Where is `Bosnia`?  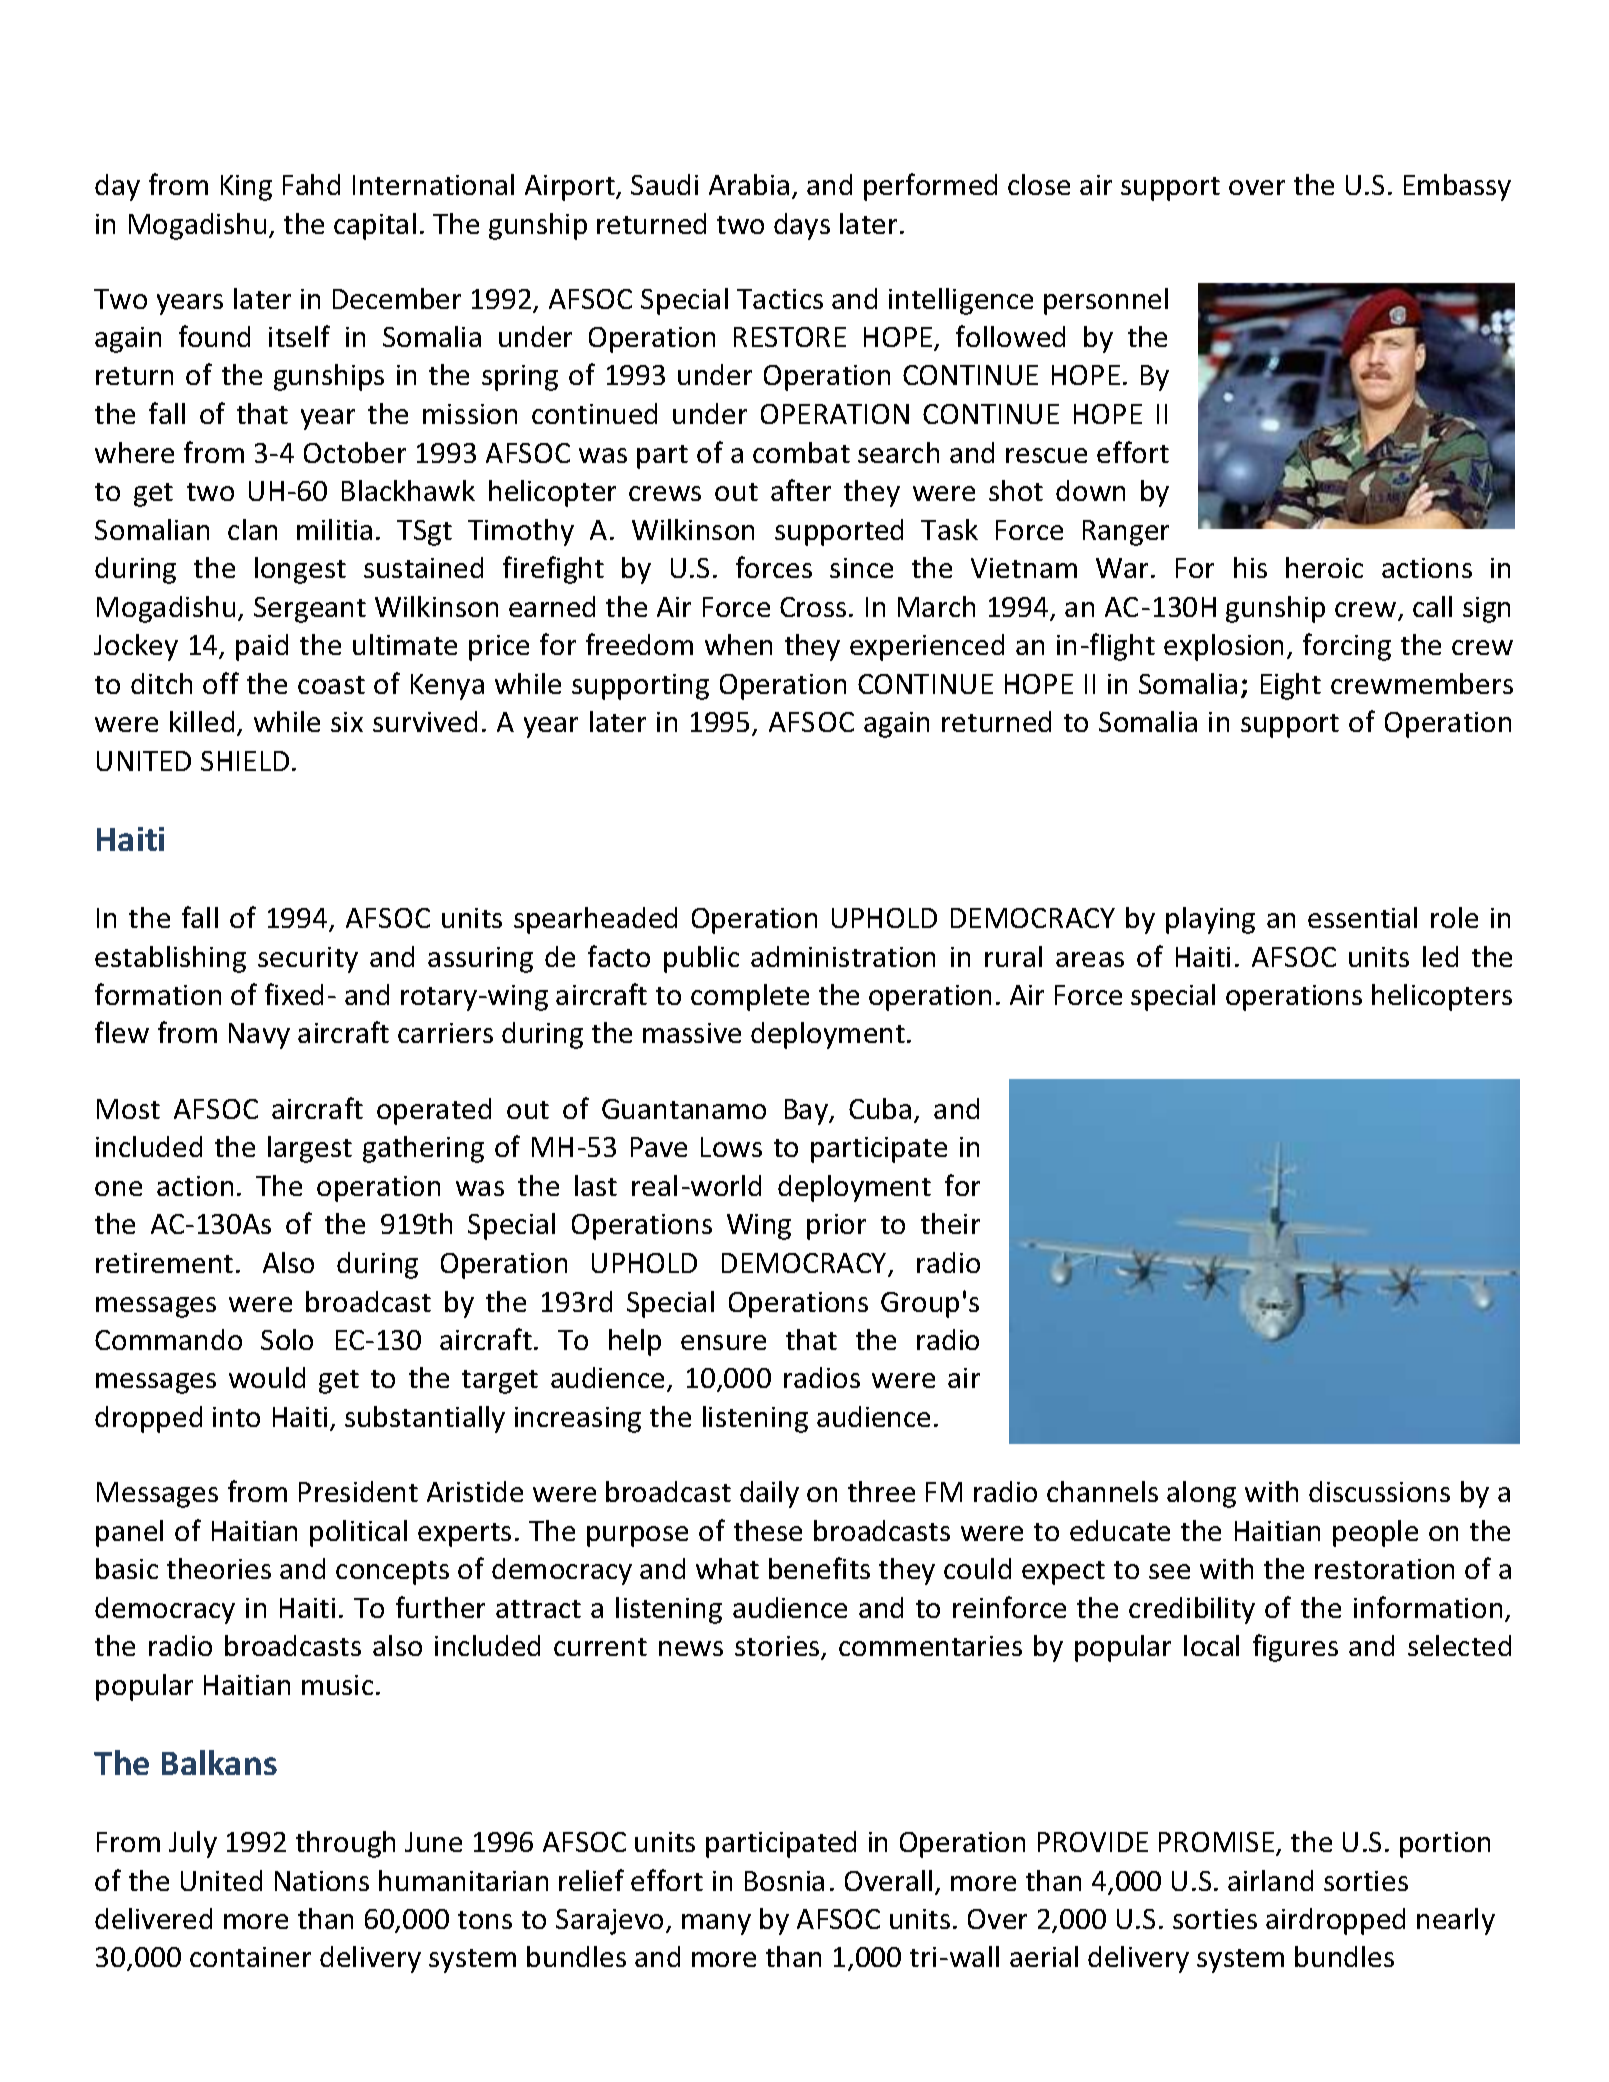
Bosnia is located at coordinates (784, 1881).
